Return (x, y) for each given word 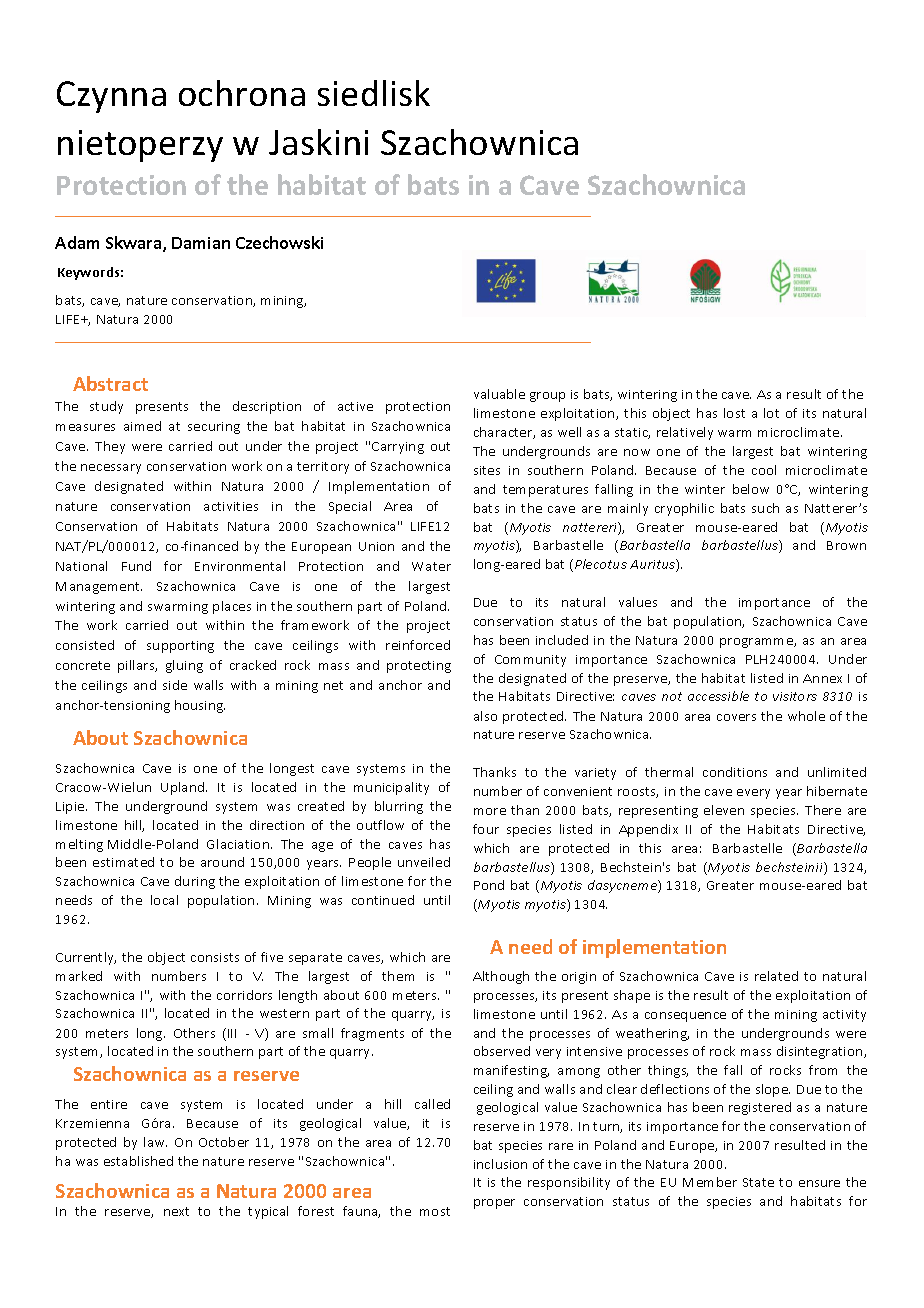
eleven (724, 810)
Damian (201, 243)
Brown (846, 545)
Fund (136, 566)
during (195, 882)
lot (771, 413)
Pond (489, 885)
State (758, 1182)
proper (494, 1204)
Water (431, 566)
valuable (499, 394)
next (176, 1211)
